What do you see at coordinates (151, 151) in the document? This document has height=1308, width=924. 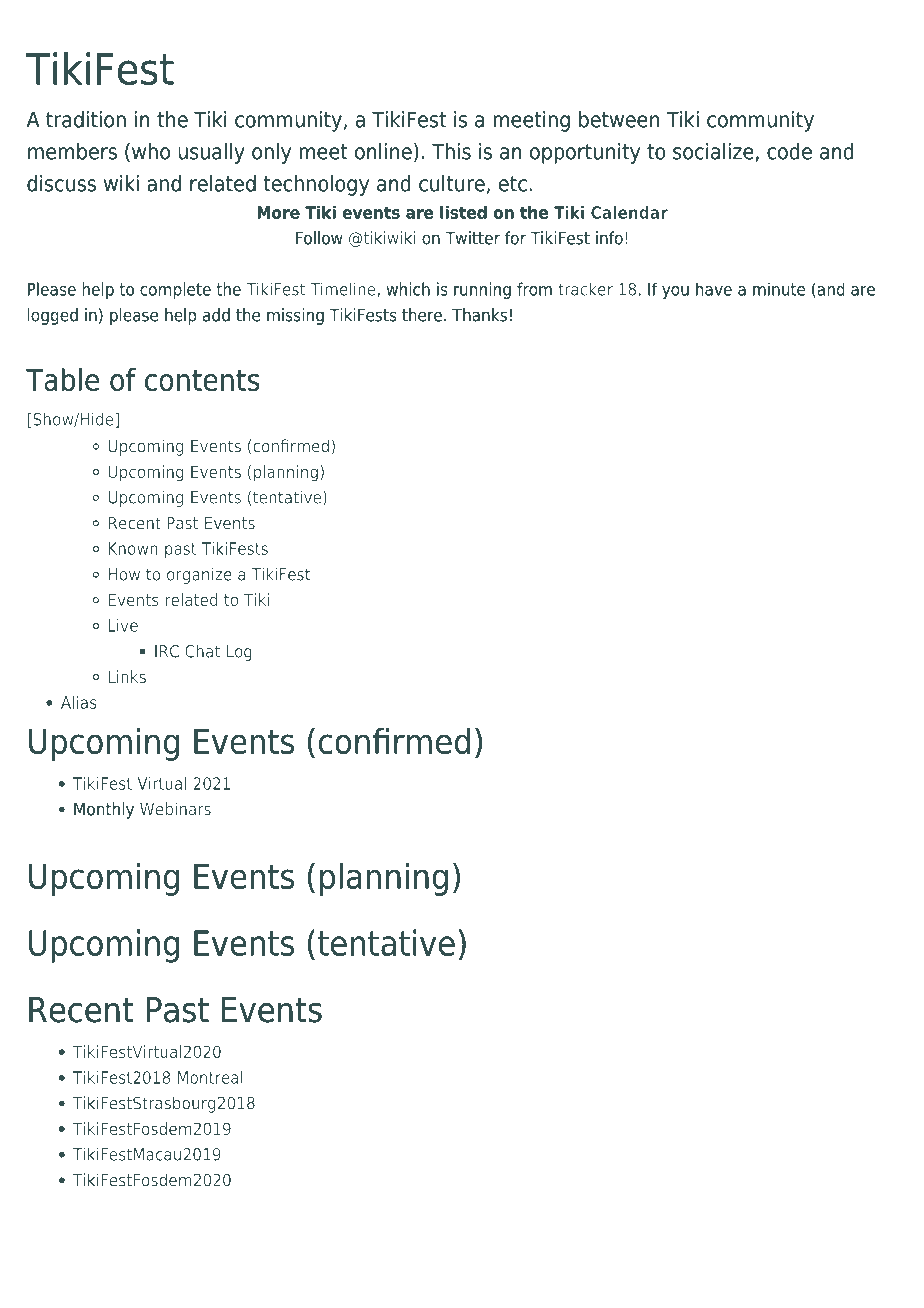 I see `who` at bounding box center [151, 151].
